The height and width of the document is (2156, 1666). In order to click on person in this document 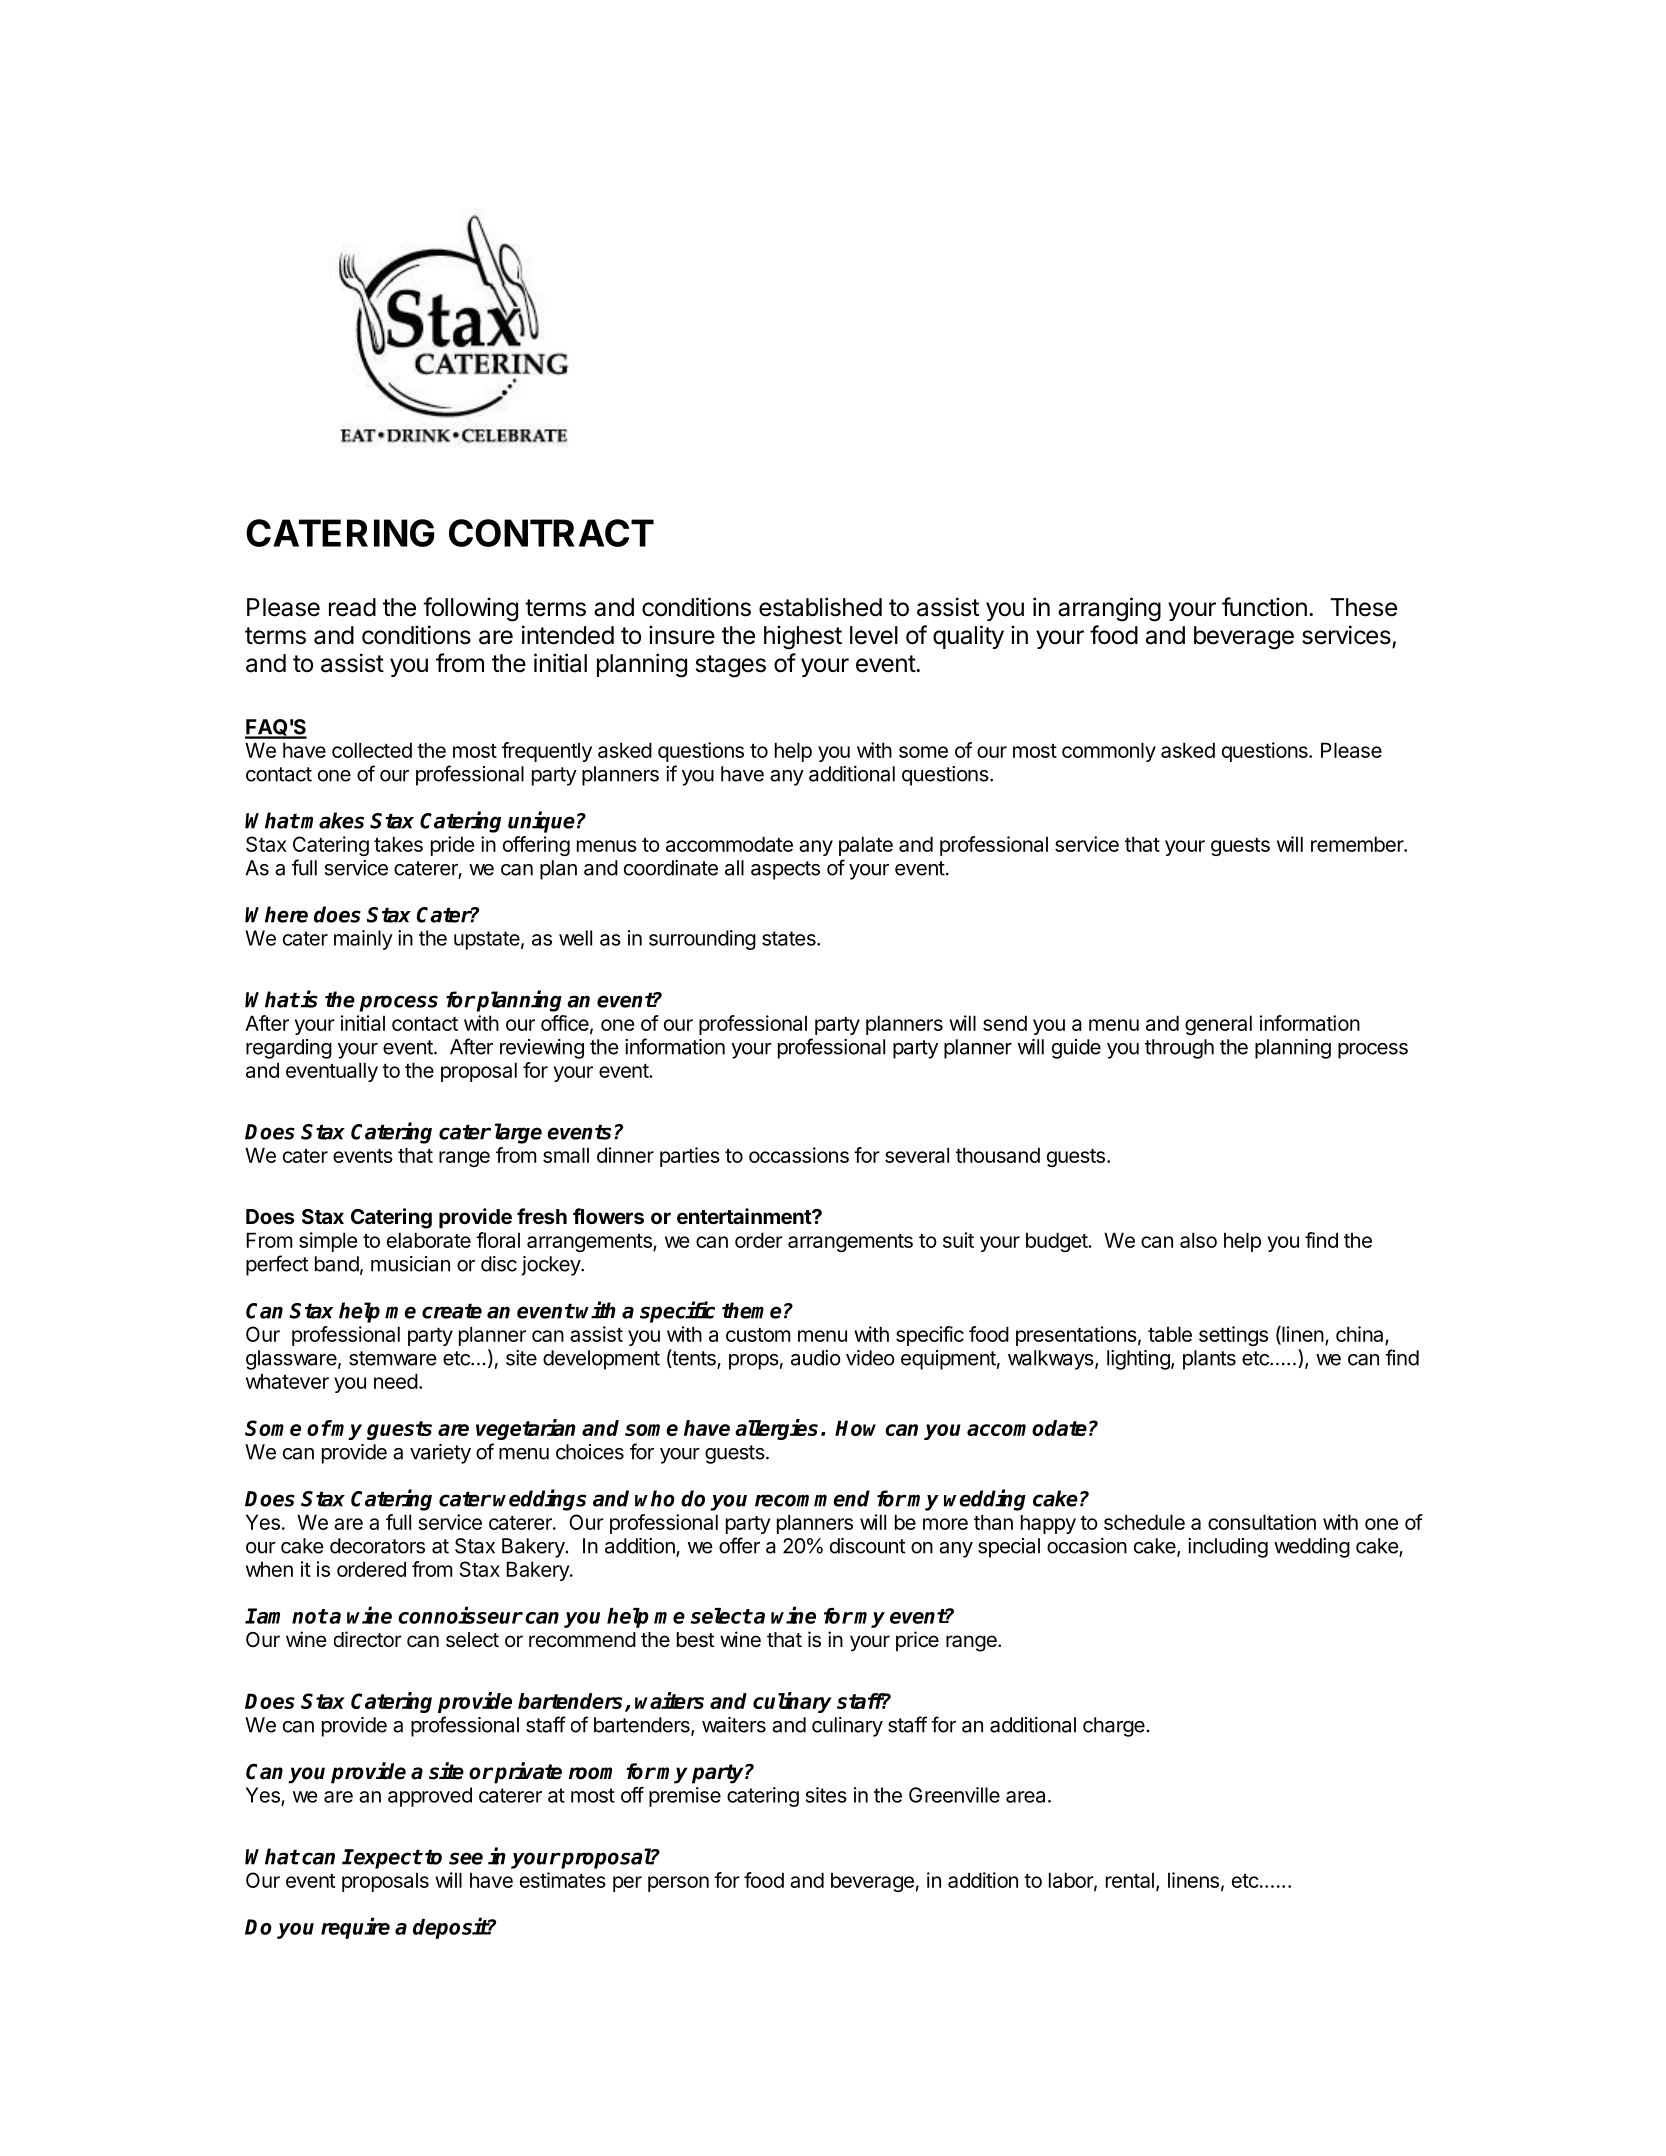, I will do `click(678, 1884)`.
